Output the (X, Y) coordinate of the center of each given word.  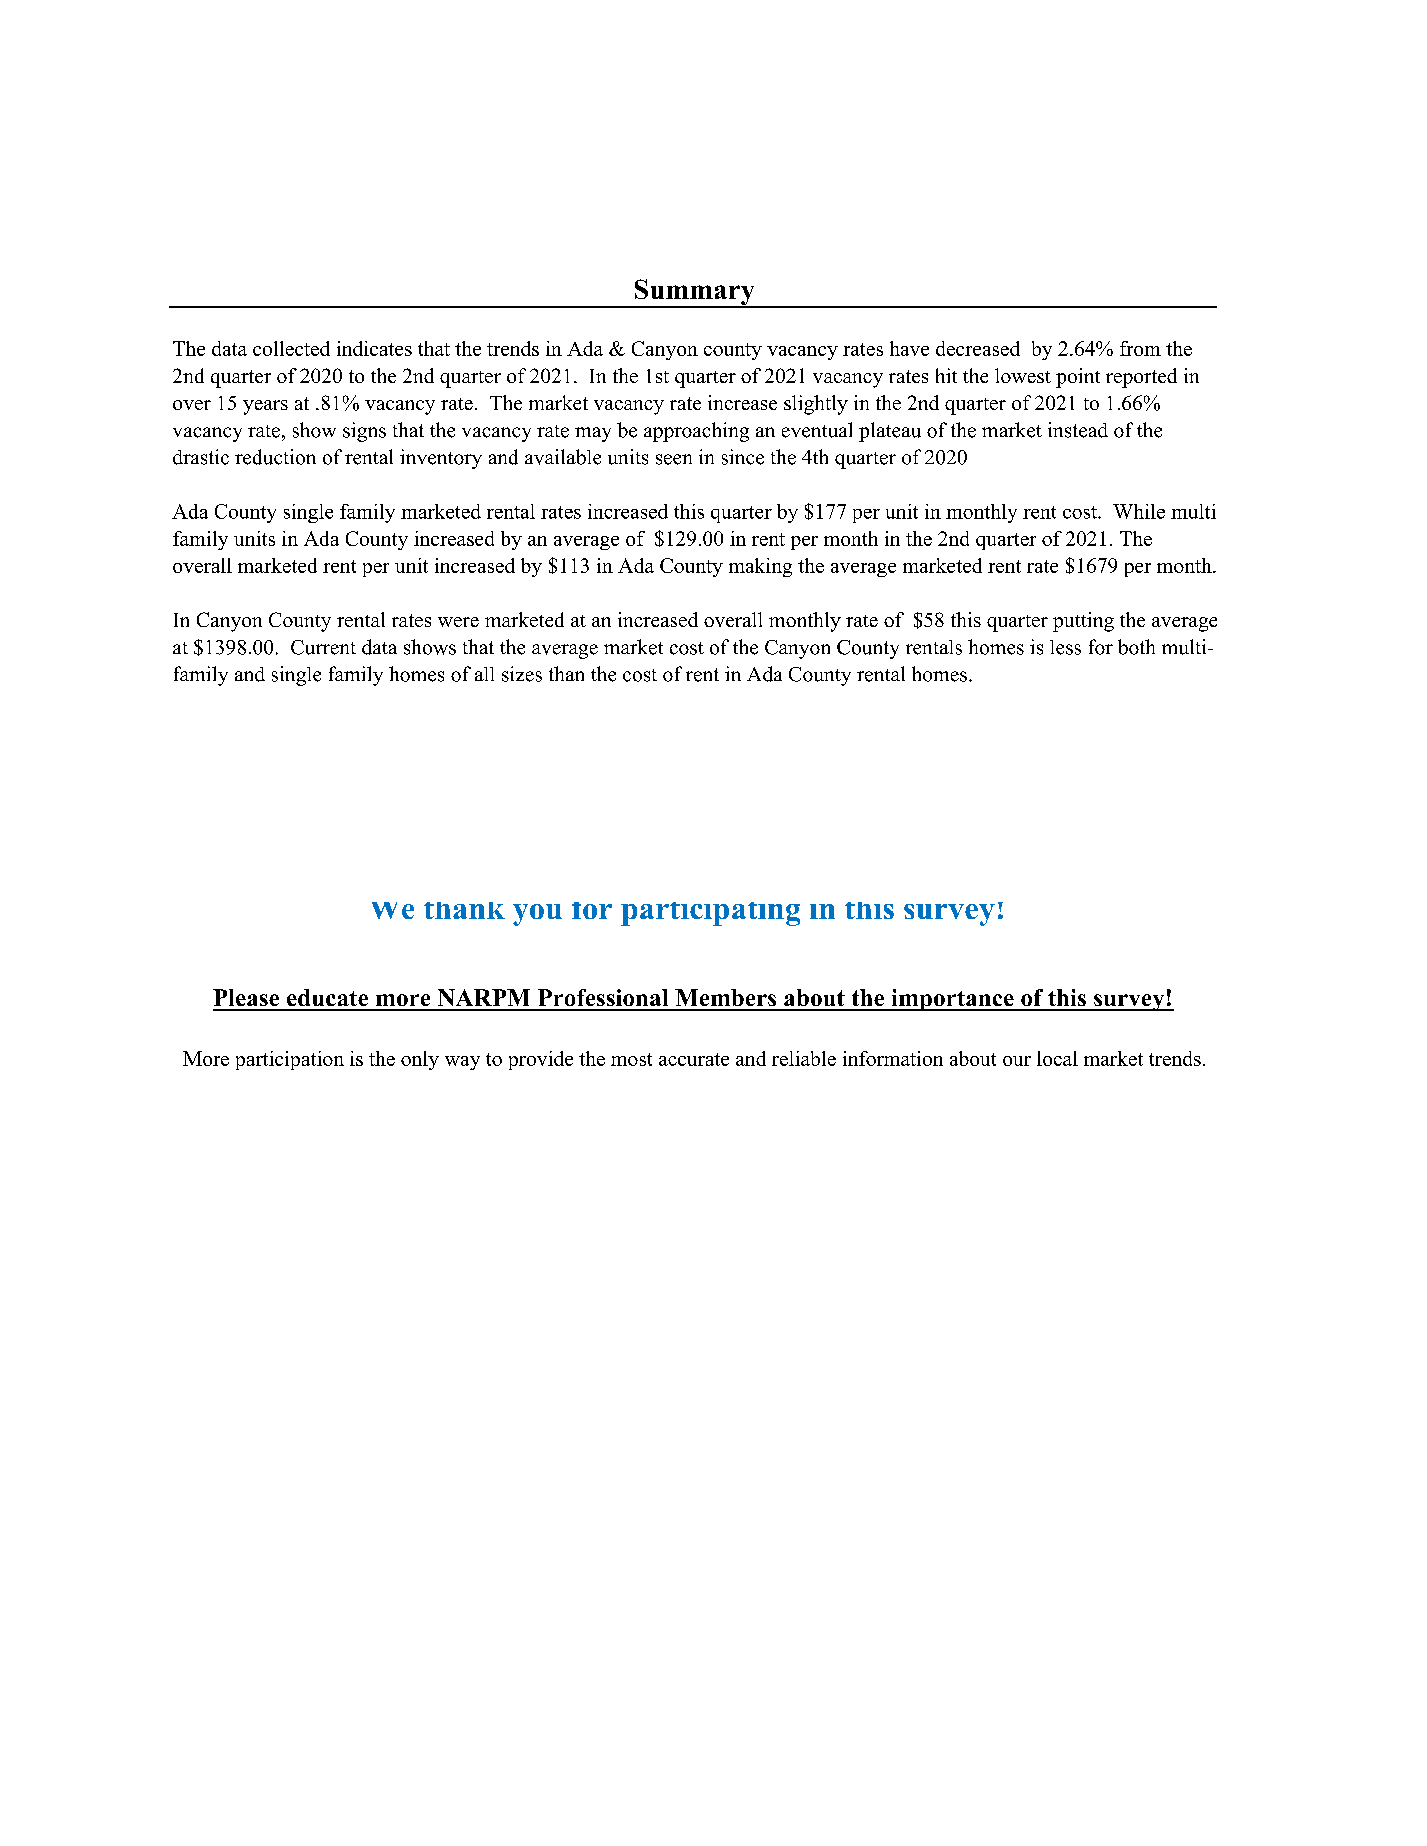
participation (290, 1060)
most (631, 1059)
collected (291, 348)
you (537, 915)
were (458, 622)
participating (710, 914)
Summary (694, 293)
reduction (275, 457)
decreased (978, 348)
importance (952, 1000)
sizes (522, 674)
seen (674, 459)
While (1139, 511)
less (1065, 647)
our (1017, 1061)
